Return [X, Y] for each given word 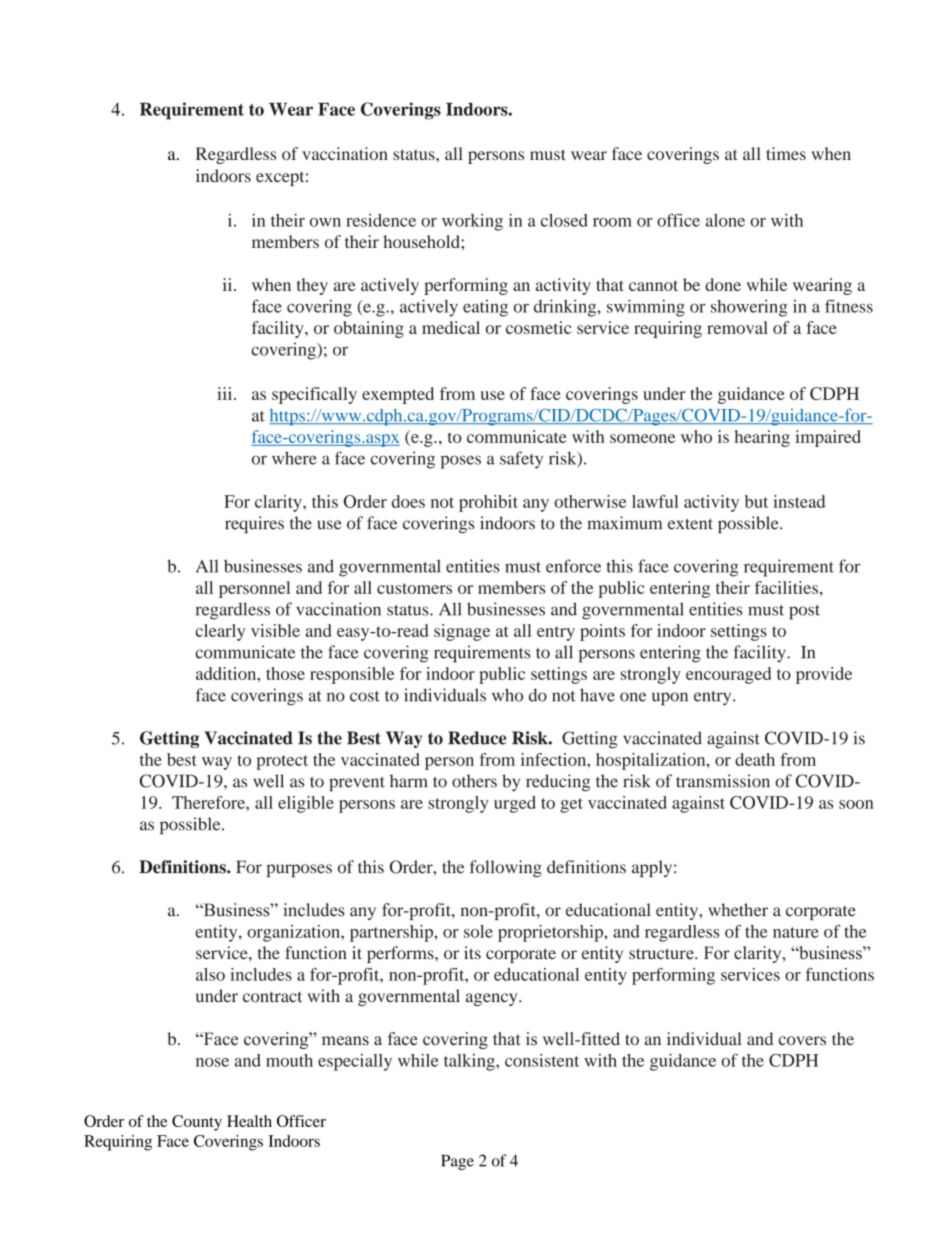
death [755, 759]
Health [249, 1121]
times [786, 153]
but [756, 501]
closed [564, 220]
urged [515, 804]
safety [521, 460]
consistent [542, 1060]
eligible [306, 804]
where [294, 458]
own [325, 222]
